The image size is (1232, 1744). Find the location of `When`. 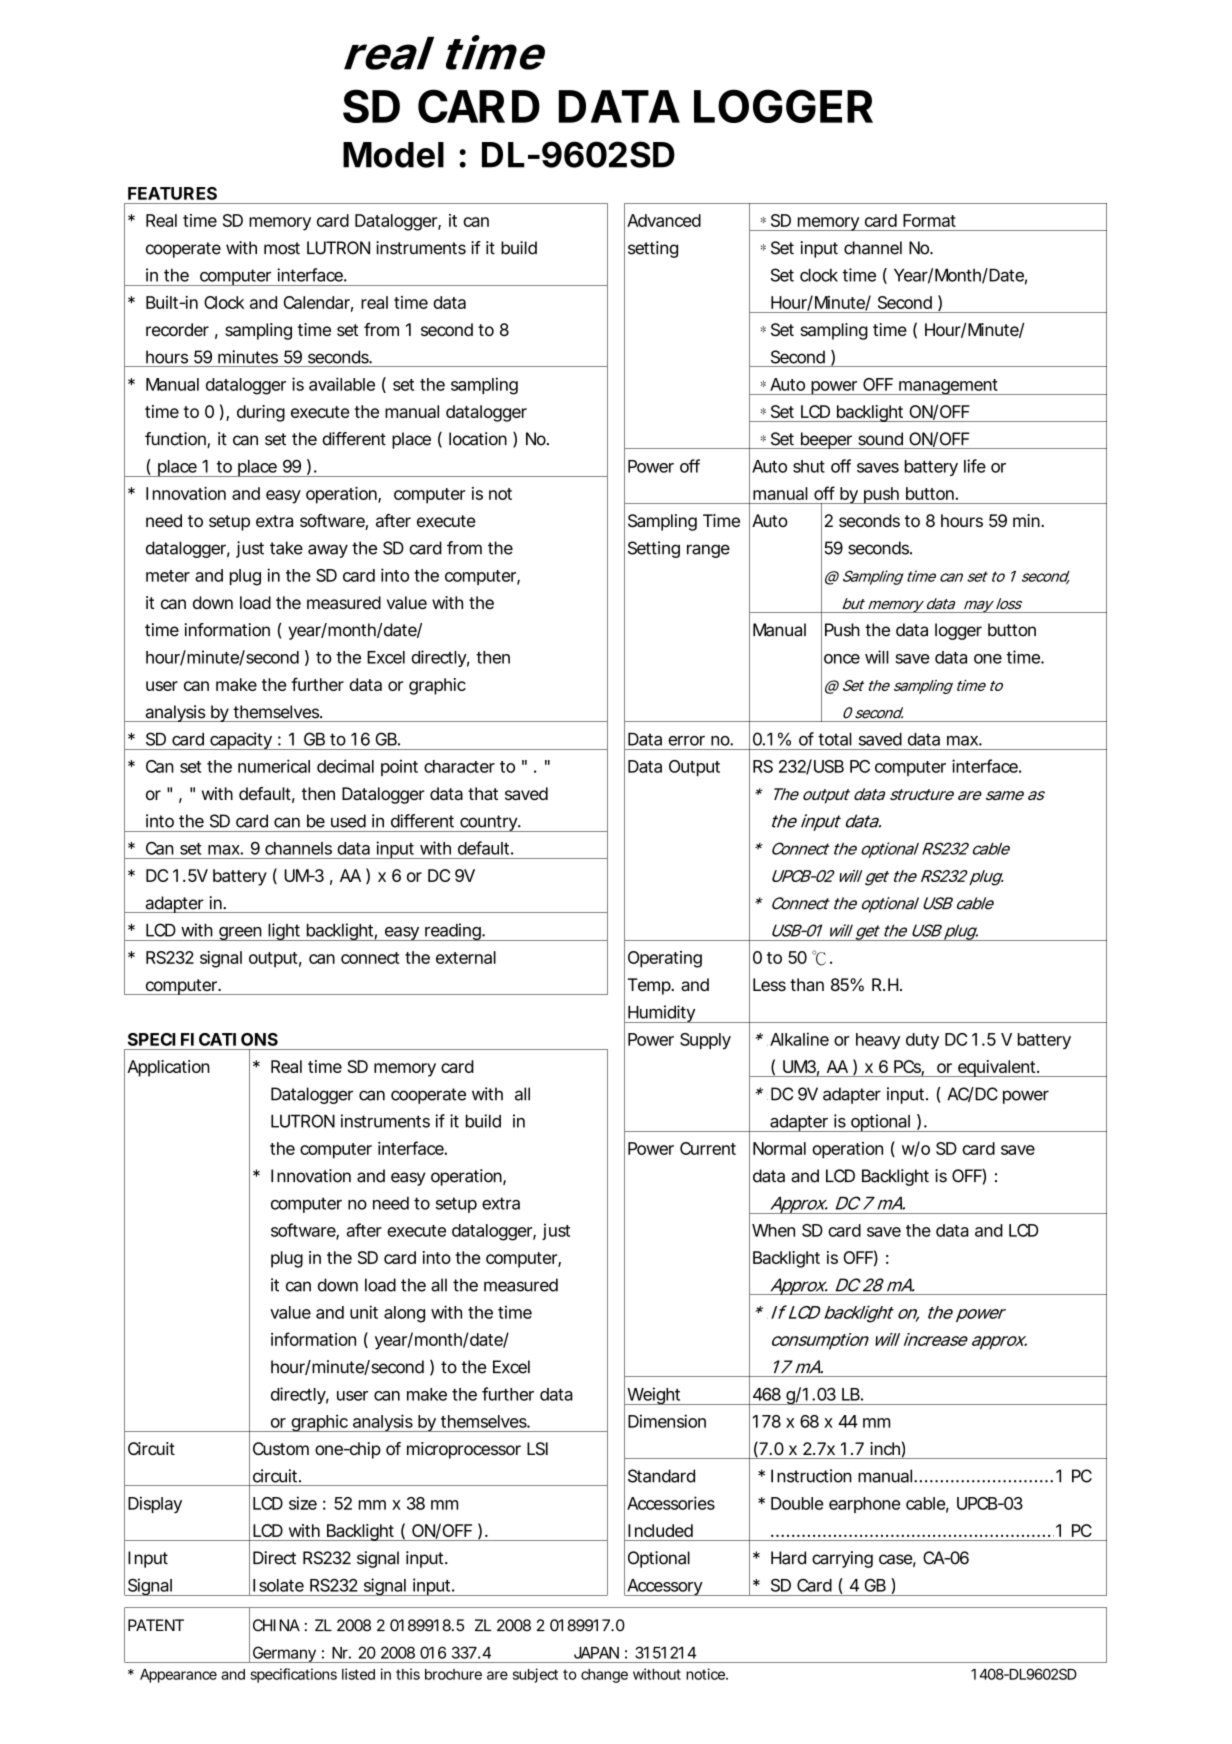

When is located at coordinates (773, 1230).
